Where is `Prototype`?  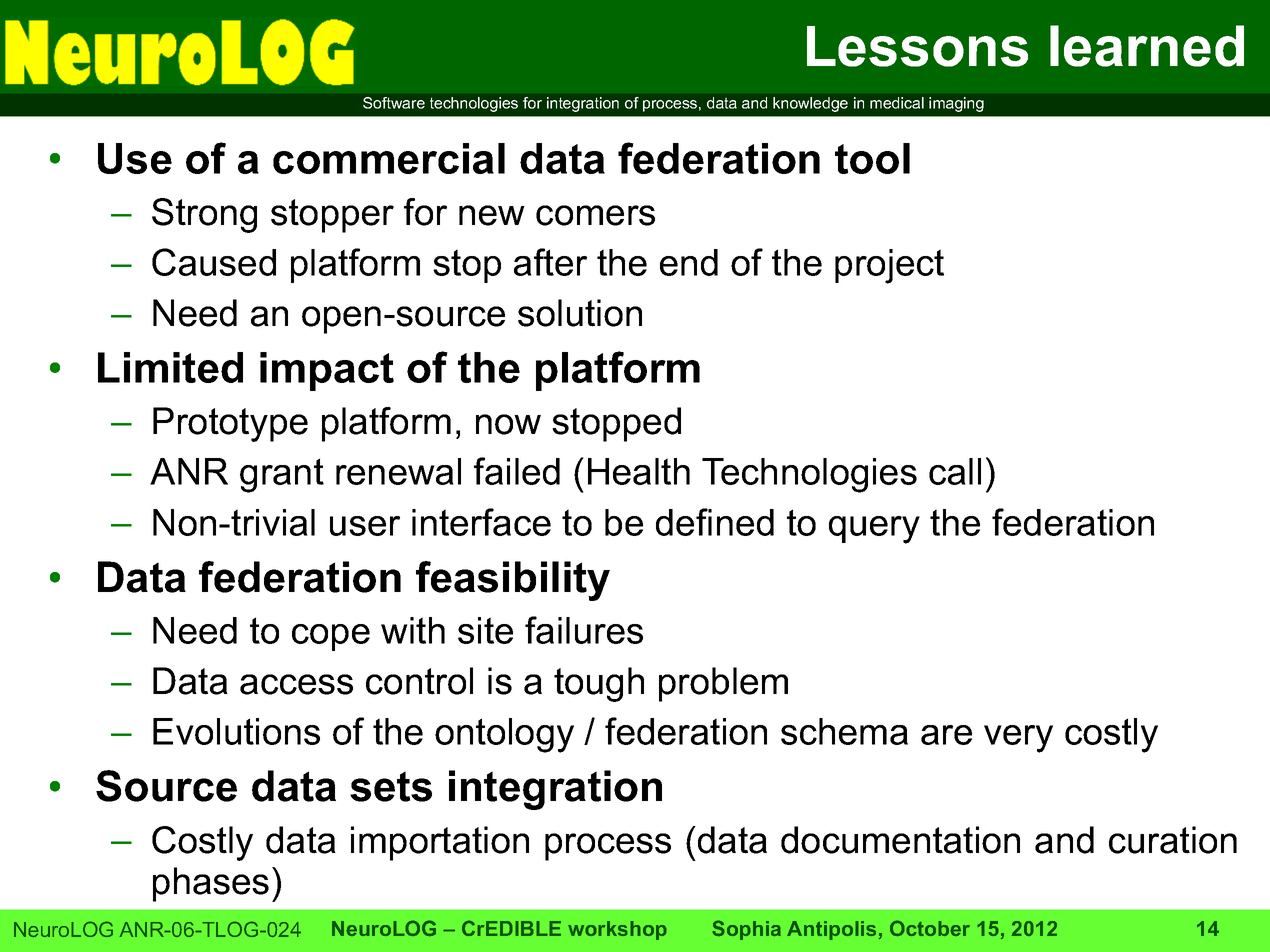 Prototype is located at coordinates (230, 424).
